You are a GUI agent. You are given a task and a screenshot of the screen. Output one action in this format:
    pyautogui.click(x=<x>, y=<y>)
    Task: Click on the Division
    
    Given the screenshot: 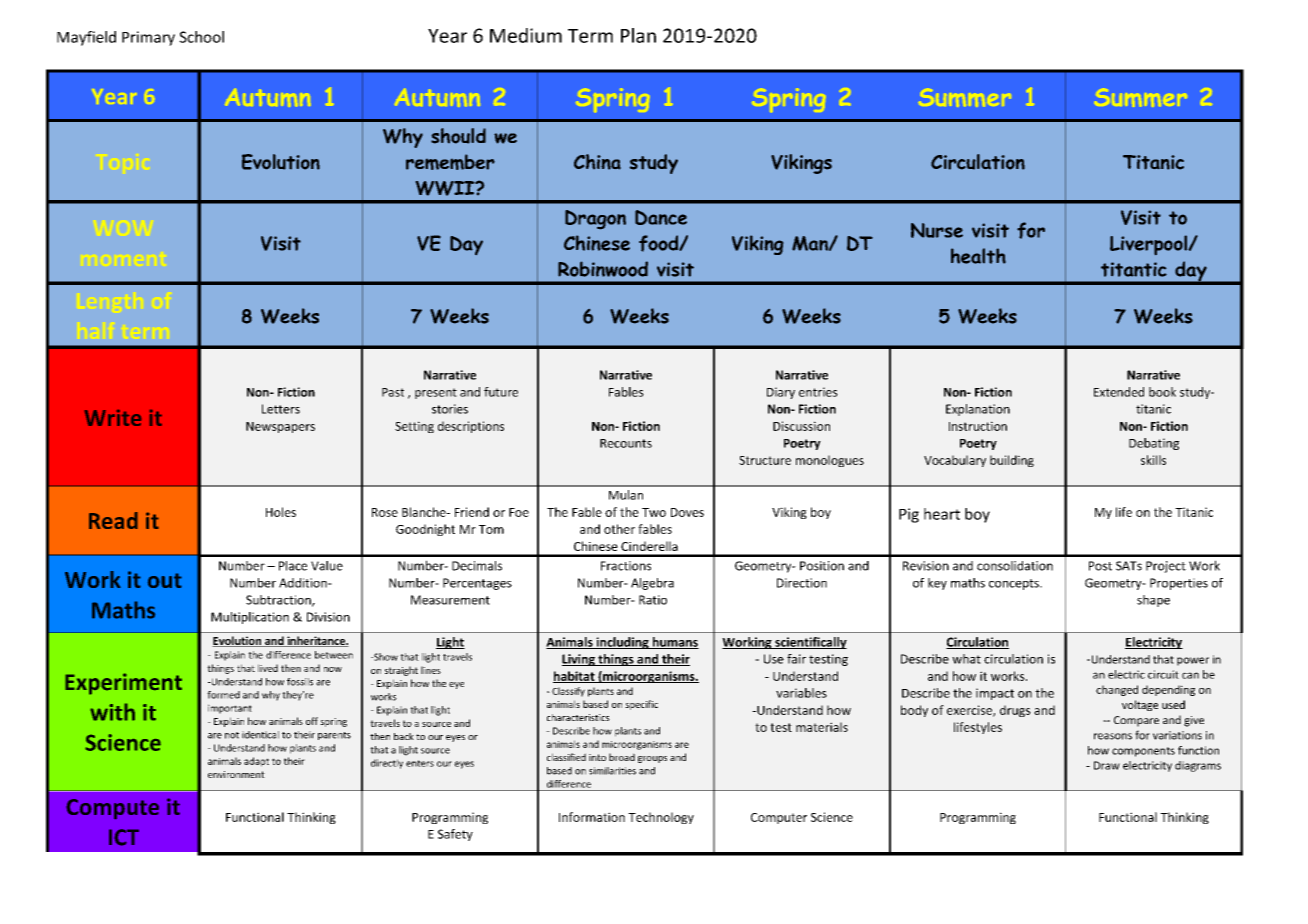 What is the action you would take?
    pyautogui.click(x=328, y=617)
